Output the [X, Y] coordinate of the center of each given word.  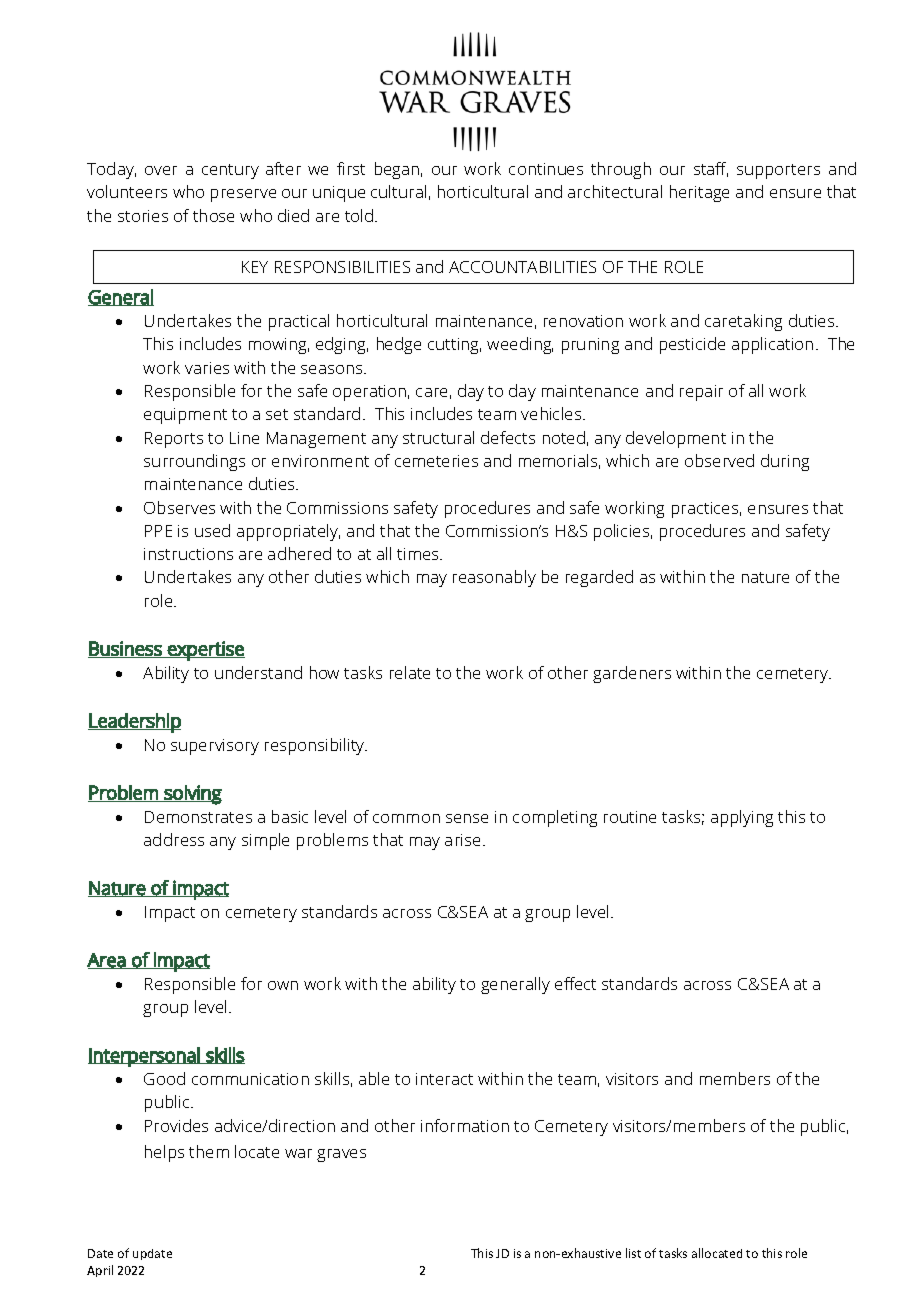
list [633, 1253]
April [100, 1271]
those [213, 215]
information [465, 1125]
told [360, 215]
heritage [699, 193]
